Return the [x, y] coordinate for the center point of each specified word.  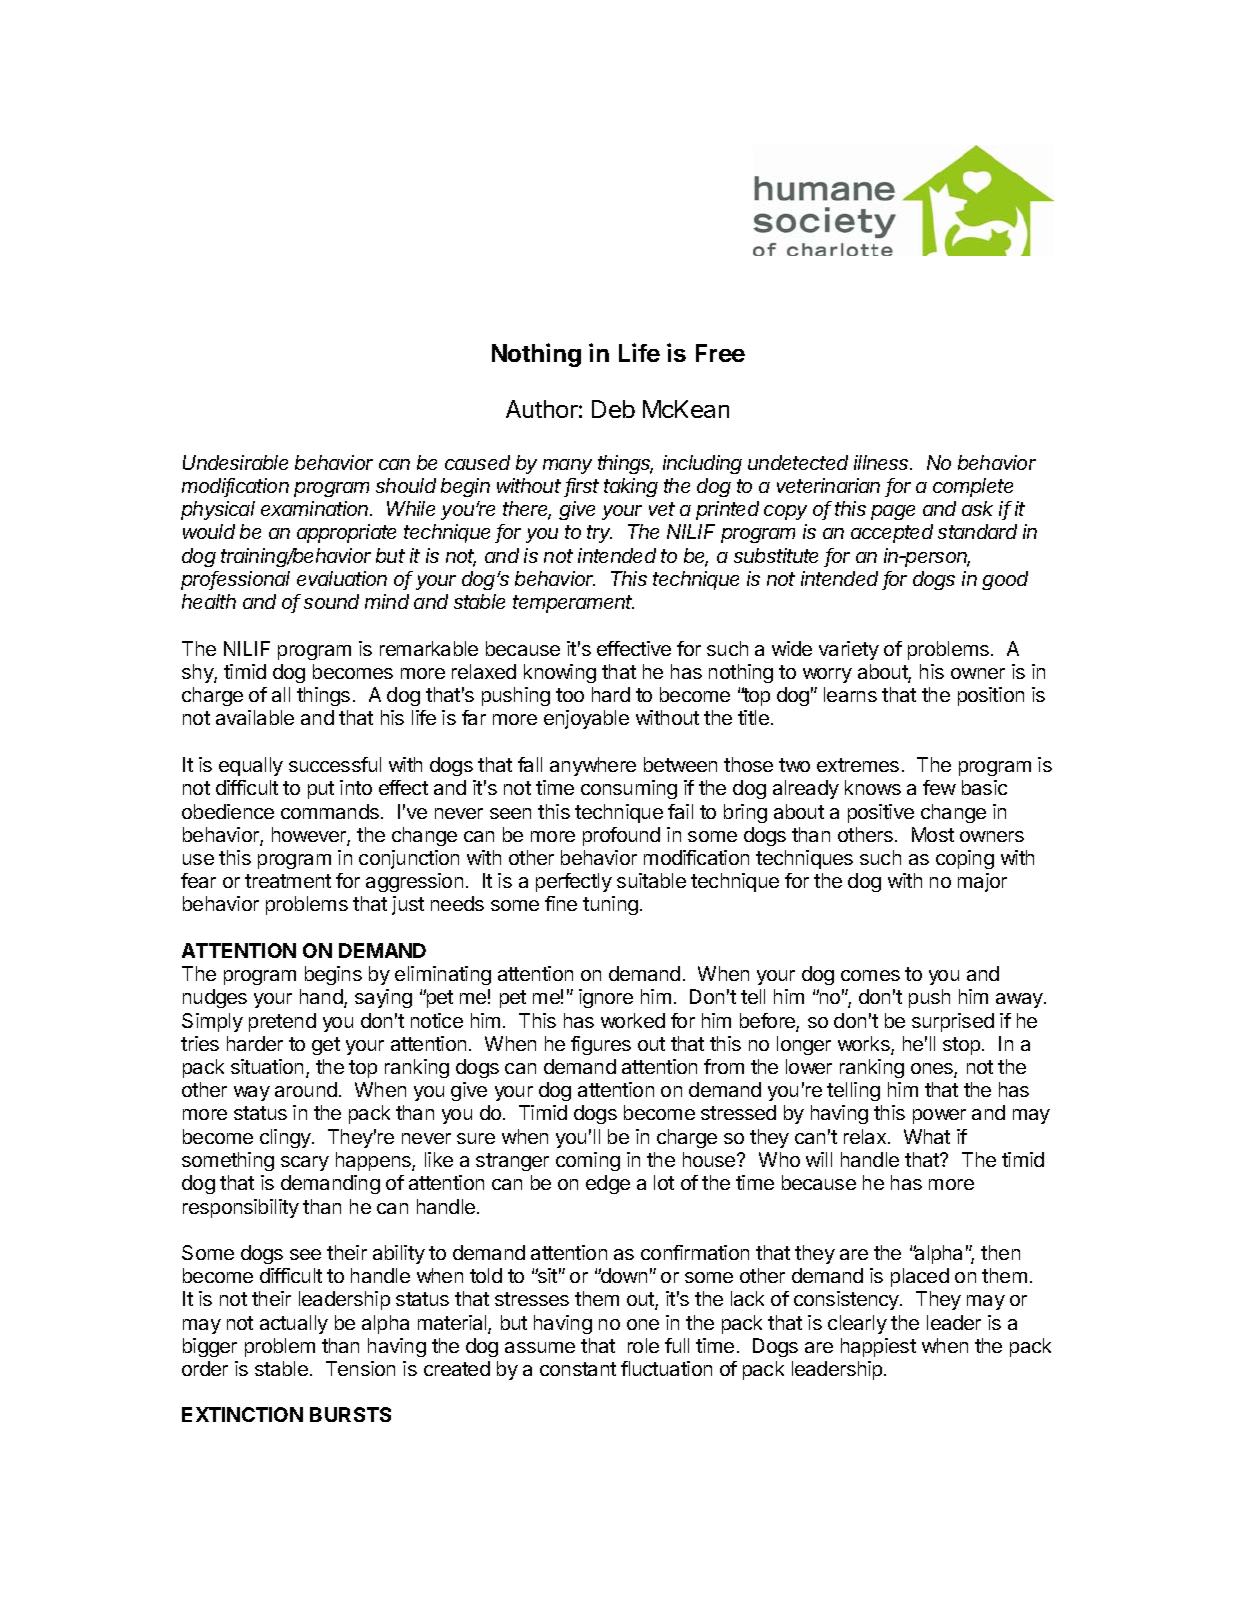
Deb [613, 409]
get [326, 1046]
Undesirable [235, 462]
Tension [360, 1368]
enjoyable [586, 719]
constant [578, 1369]
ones [933, 1070]
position [991, 696]
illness [883, 462]
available [255, 717]
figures [601, 1045]
